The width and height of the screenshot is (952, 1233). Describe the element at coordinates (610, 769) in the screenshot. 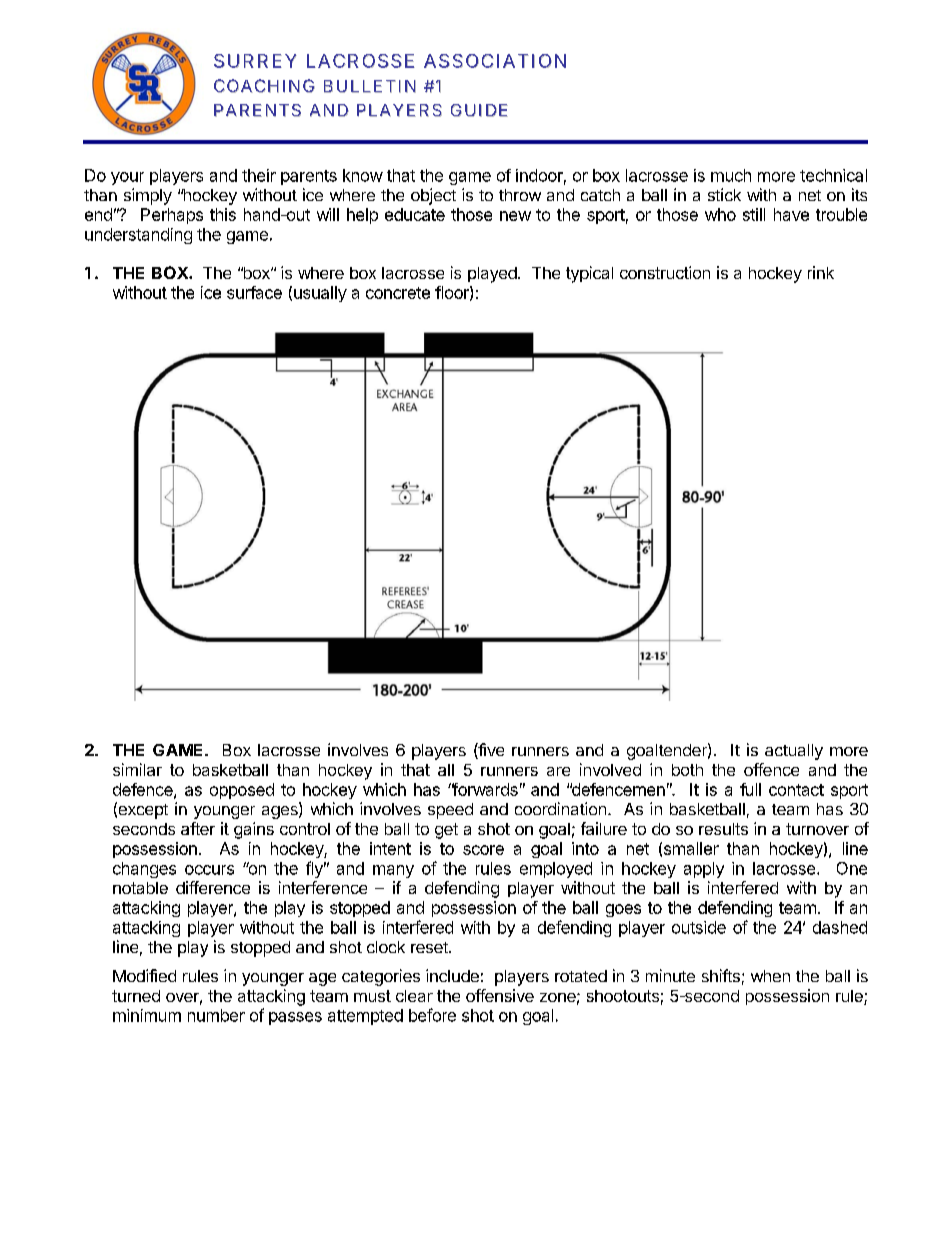

I see `involved` at that location.
